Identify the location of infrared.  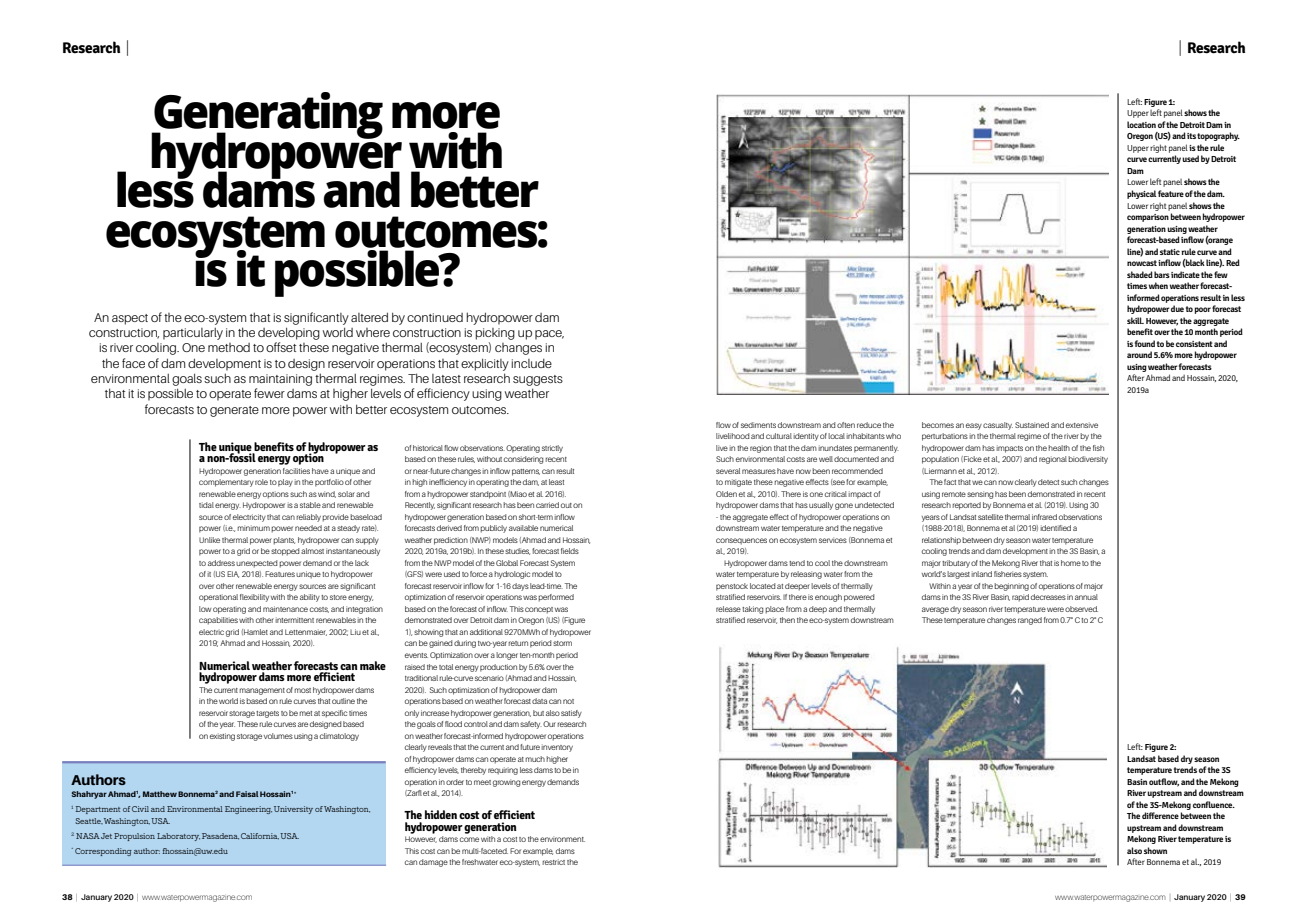
(1044, 517).
